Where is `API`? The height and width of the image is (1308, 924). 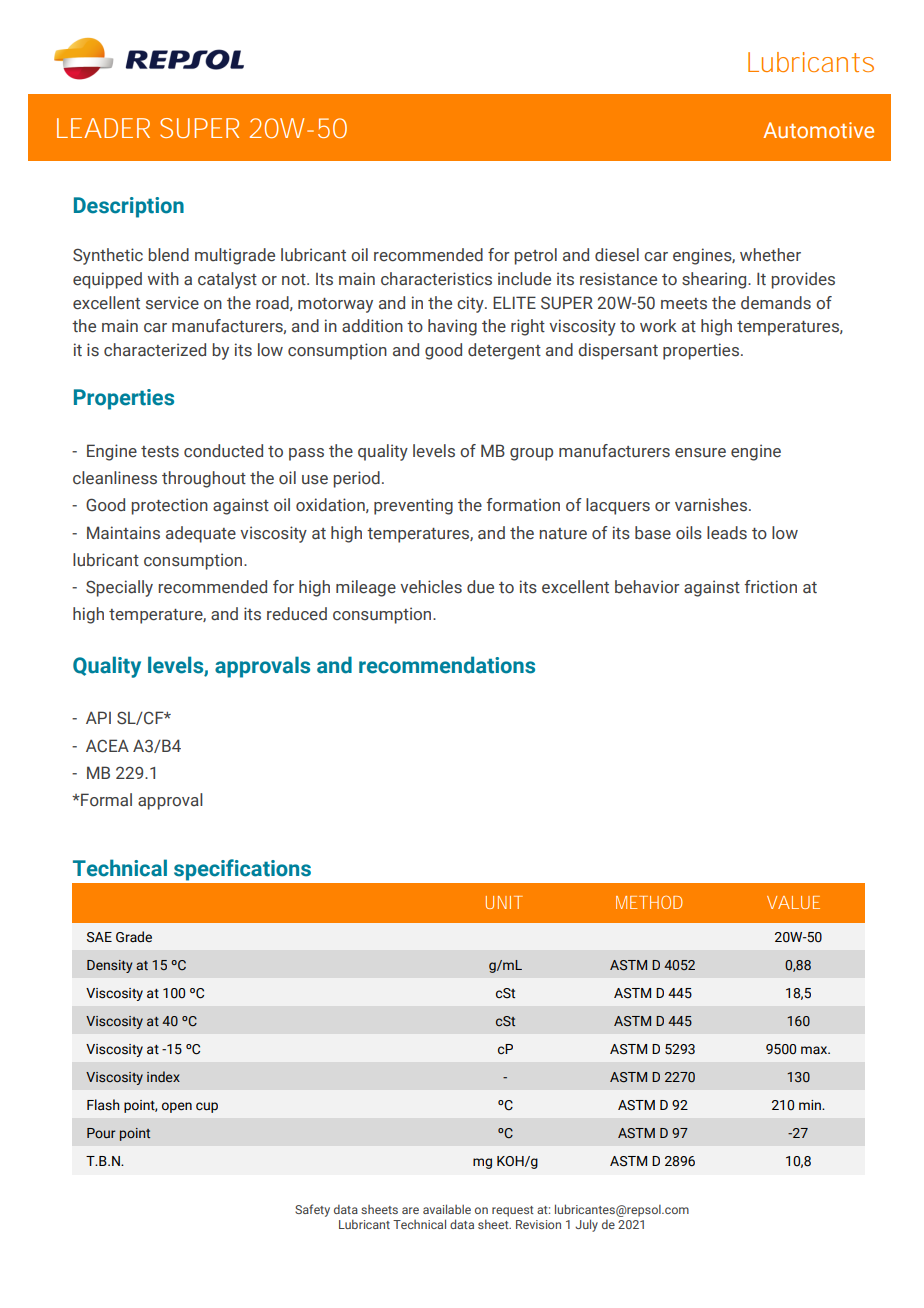 API is located at coordinates (98, 717).
